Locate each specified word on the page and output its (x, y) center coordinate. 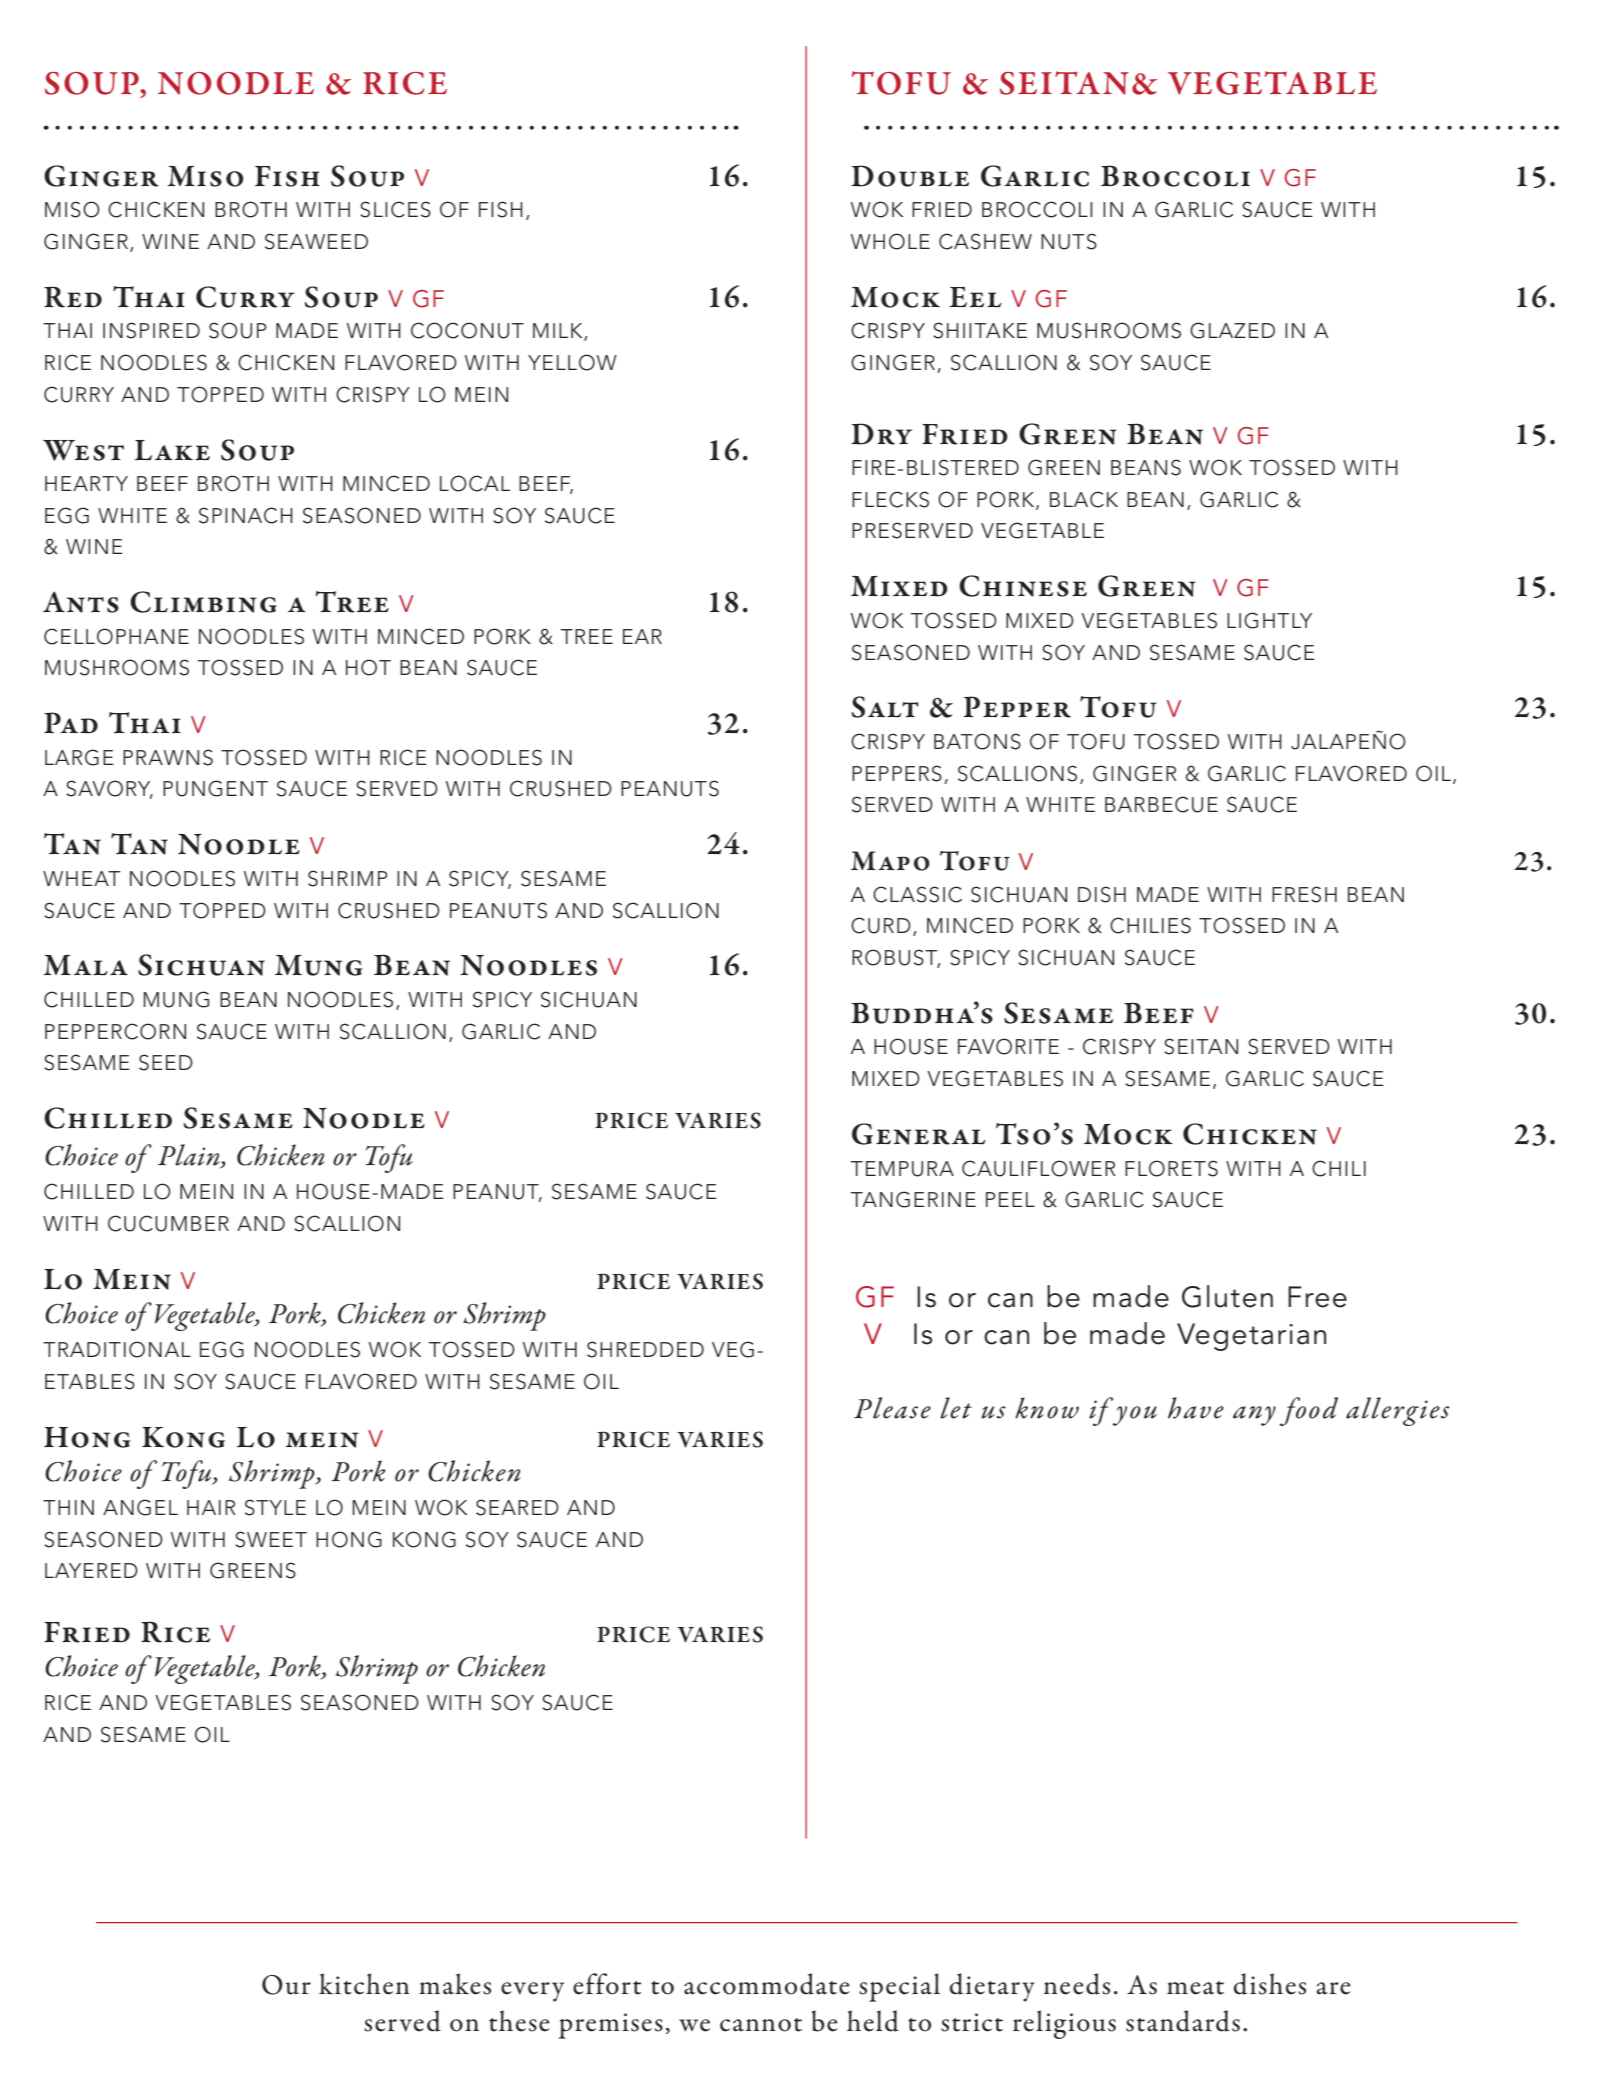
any (1254, 1416)
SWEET (271, 1539)
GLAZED (1232, 330)
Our (286, 1985)
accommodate (767, 1984)
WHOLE (890, 241)
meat (1195, 1988)
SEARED (517, 1507)
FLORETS (1171, 1168)
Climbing (203, 602)
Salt (885, 707)
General (919, 1134)
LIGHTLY (1269, 620)
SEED (166, 1062)
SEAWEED (316, 241)
